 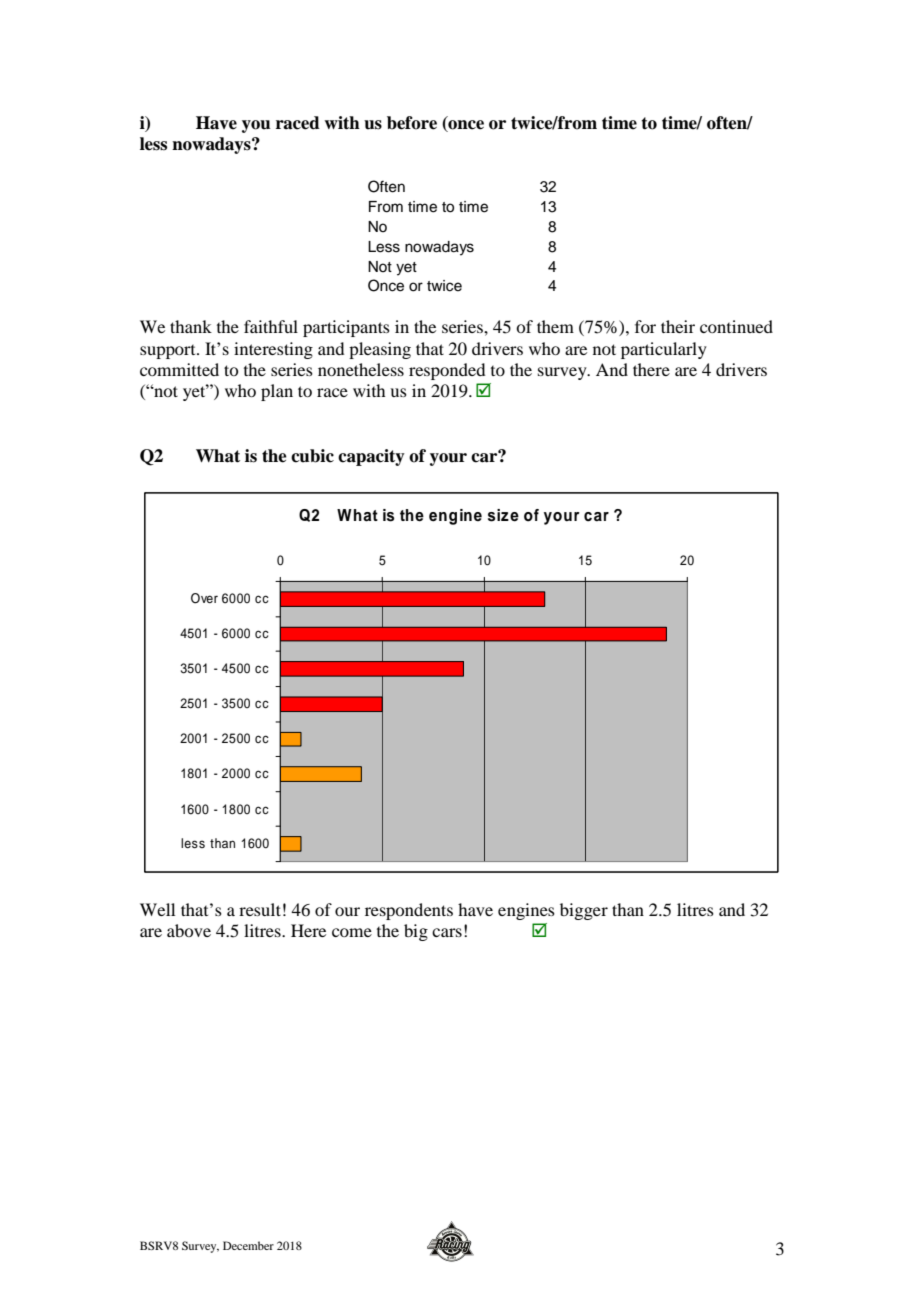 I want to click on Over, so click(x=204, y=598).
